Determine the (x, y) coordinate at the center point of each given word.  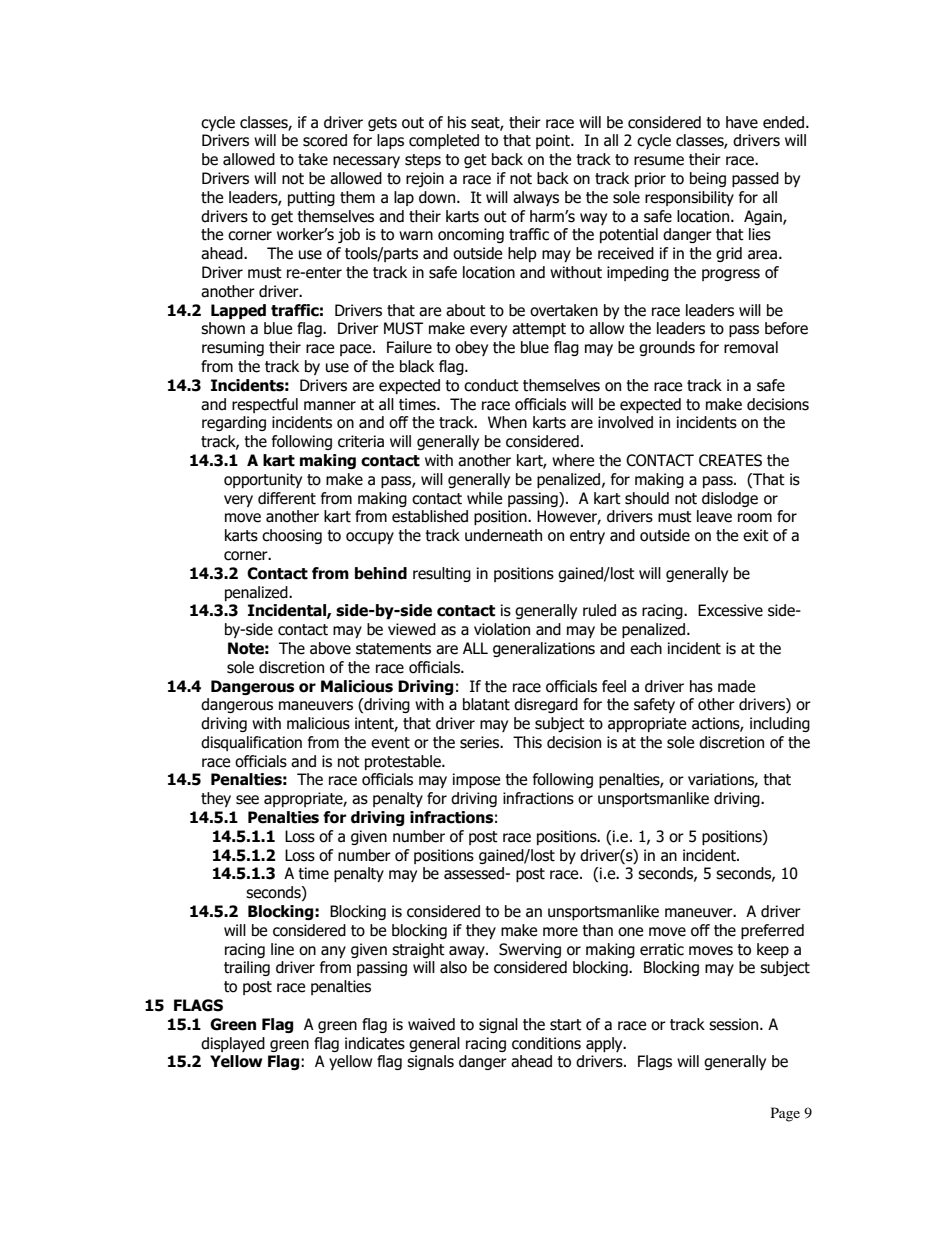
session (735, 1024)
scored (325, 140)
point (554, 141)
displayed (233, 1044)
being (708, 179)
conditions (546, 1043)
